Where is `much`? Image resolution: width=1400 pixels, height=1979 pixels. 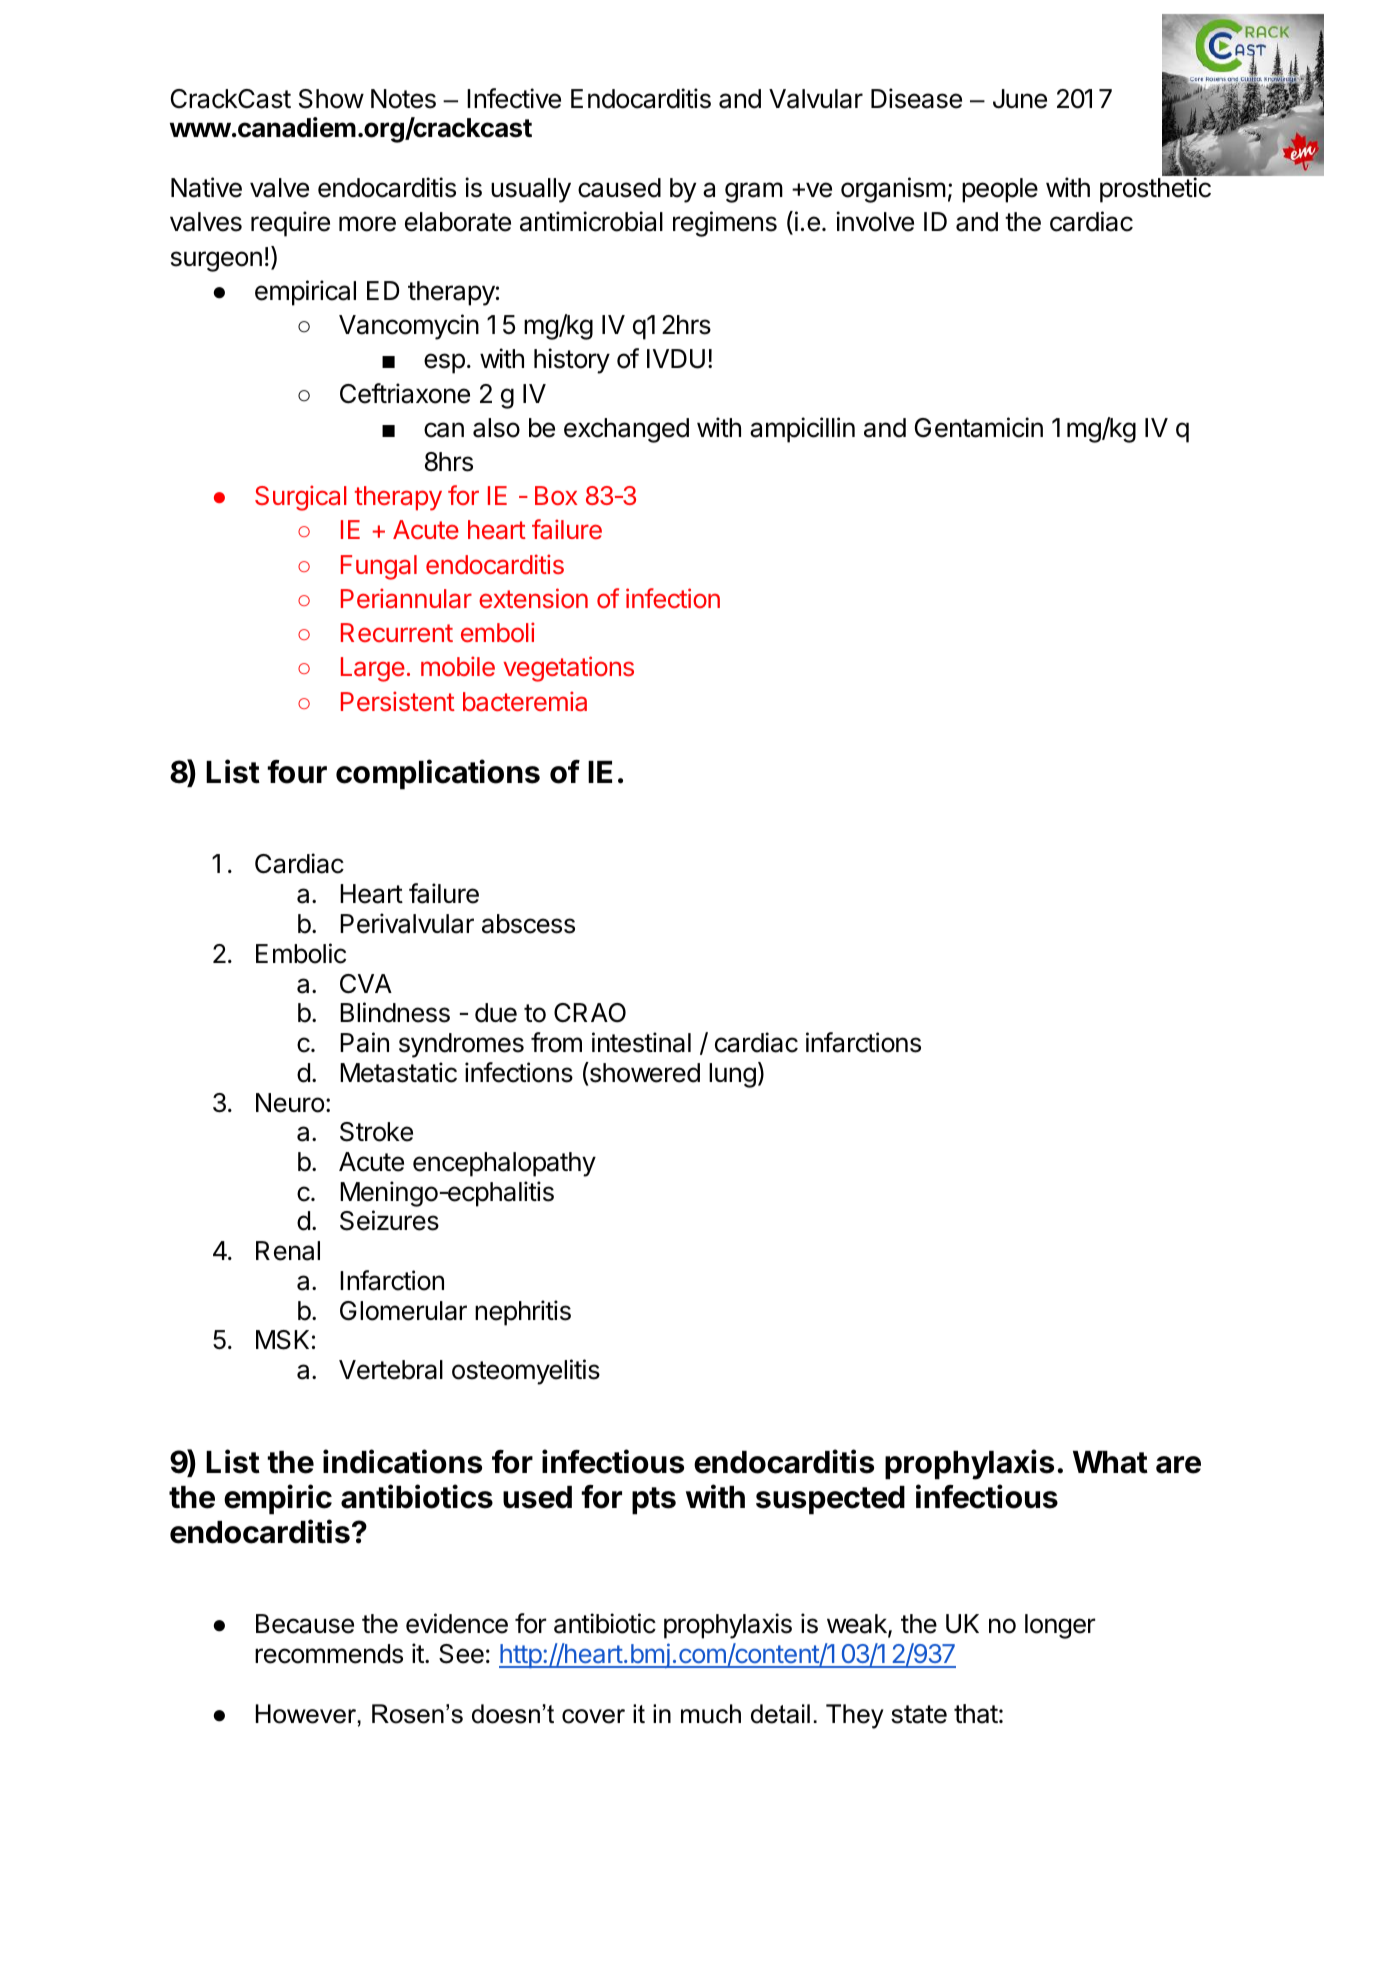 much is located at coordinates (711, 1714).
